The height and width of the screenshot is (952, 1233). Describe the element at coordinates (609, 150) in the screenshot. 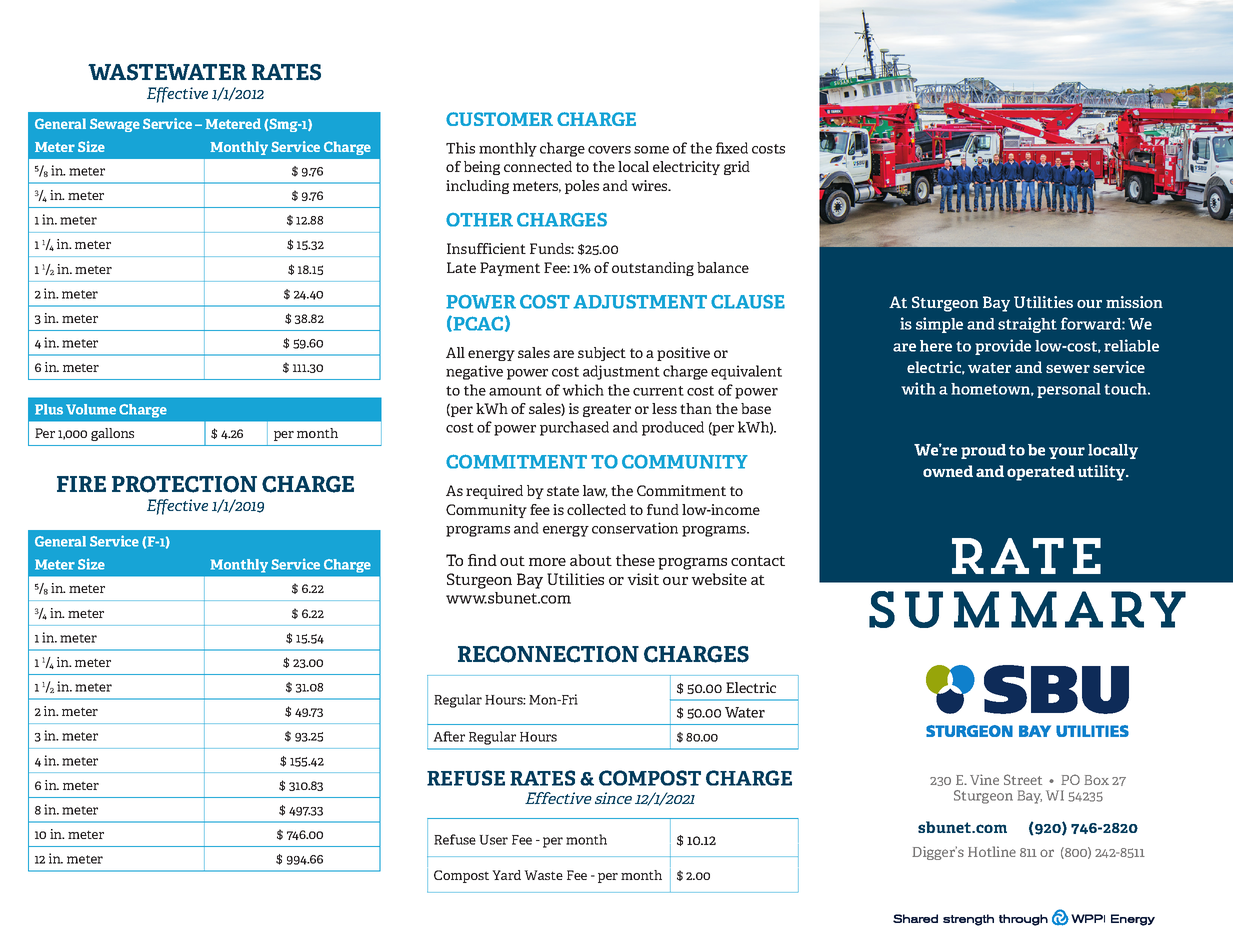

I see `covers` at that location.
